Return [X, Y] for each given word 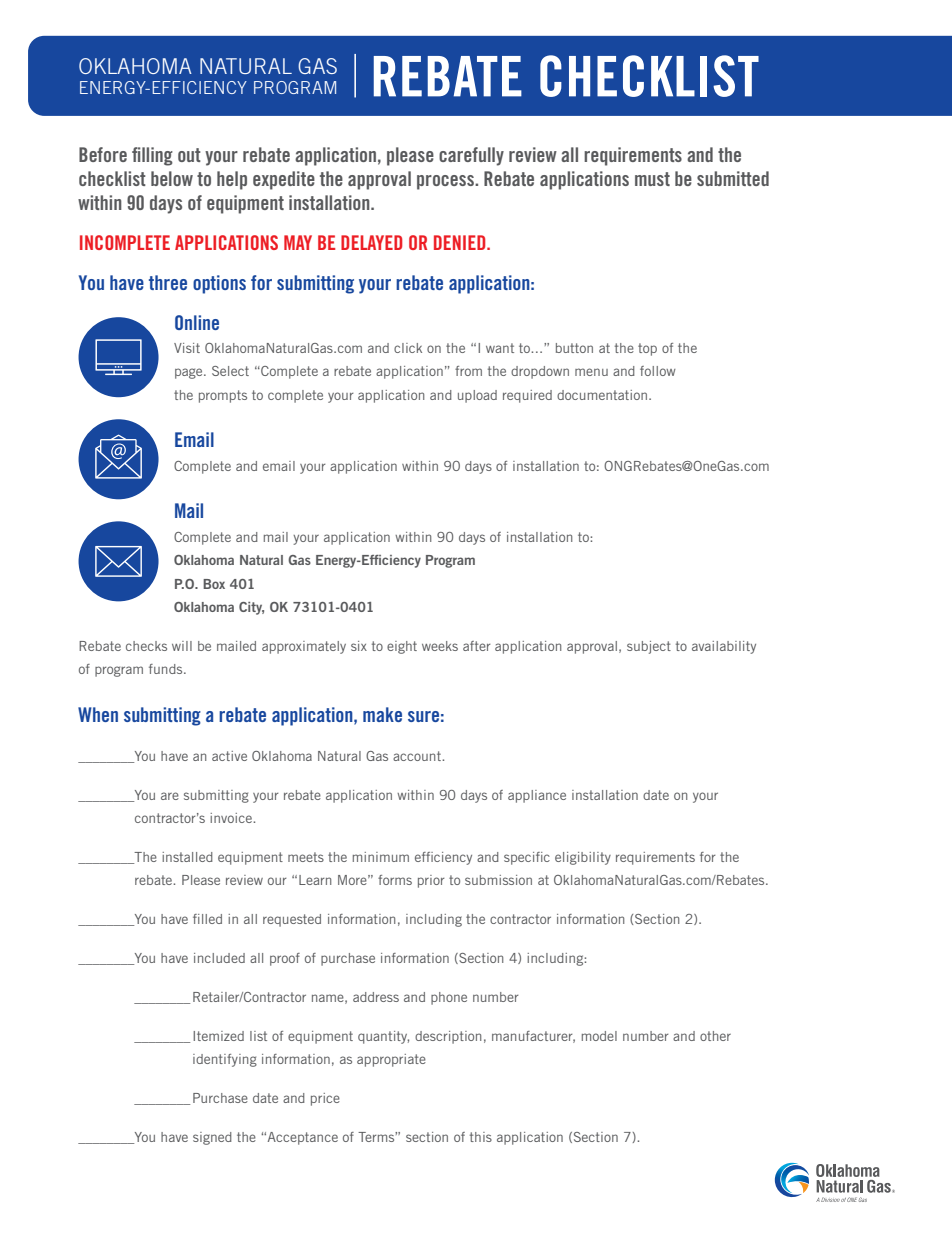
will [182, 646]
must [652, 179]
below [172, 178]
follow [658, 371]
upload [477, 396]
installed [187, 857]
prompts [223, 396]
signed [212, 1138]
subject [649, 647]
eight [402, 647]
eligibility [583, 858]
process [446, 182]
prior [431, 881]
